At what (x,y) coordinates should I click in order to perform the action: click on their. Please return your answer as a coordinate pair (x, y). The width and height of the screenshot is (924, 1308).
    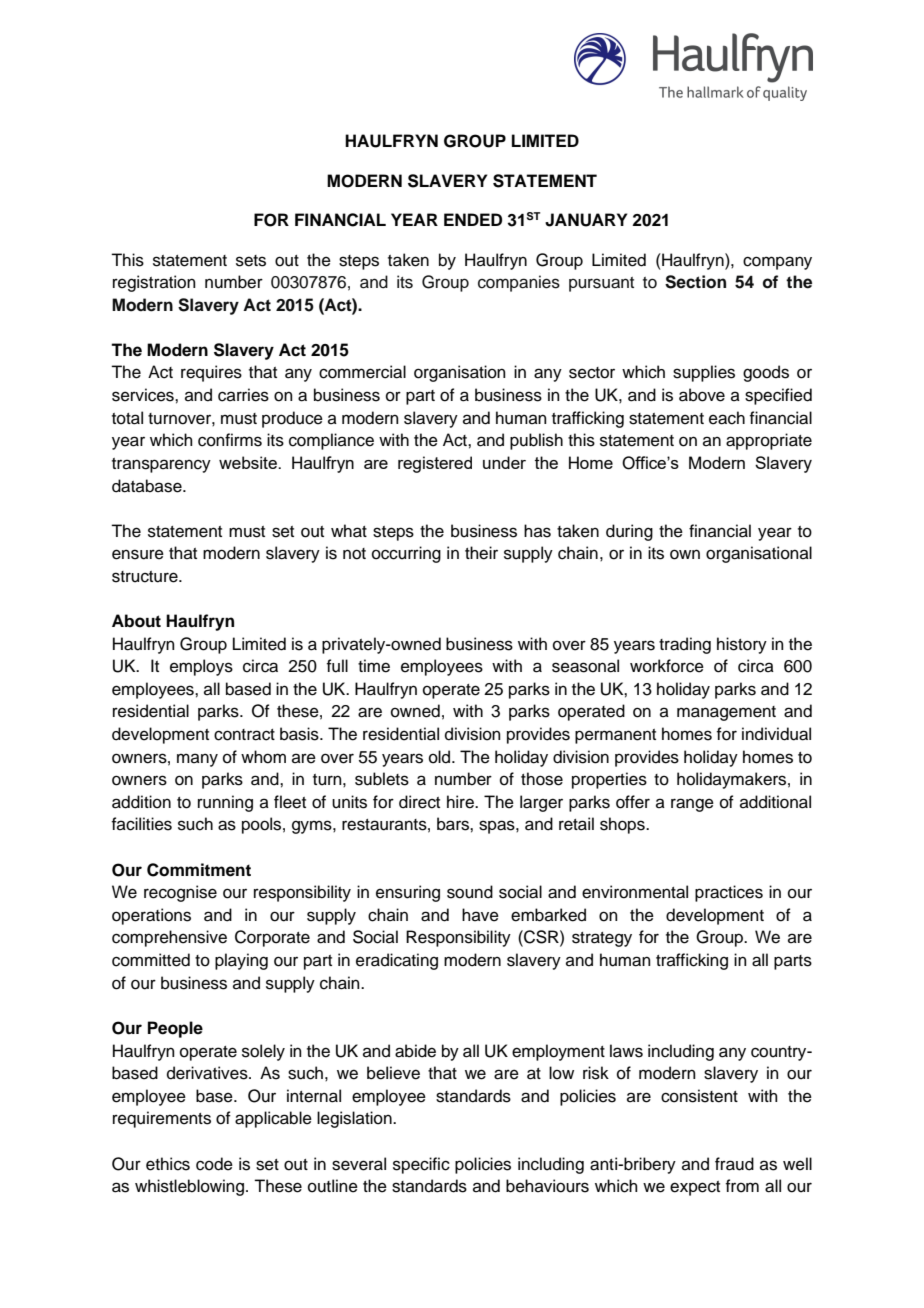
    Looking at the image, I should click on (481, 553).
